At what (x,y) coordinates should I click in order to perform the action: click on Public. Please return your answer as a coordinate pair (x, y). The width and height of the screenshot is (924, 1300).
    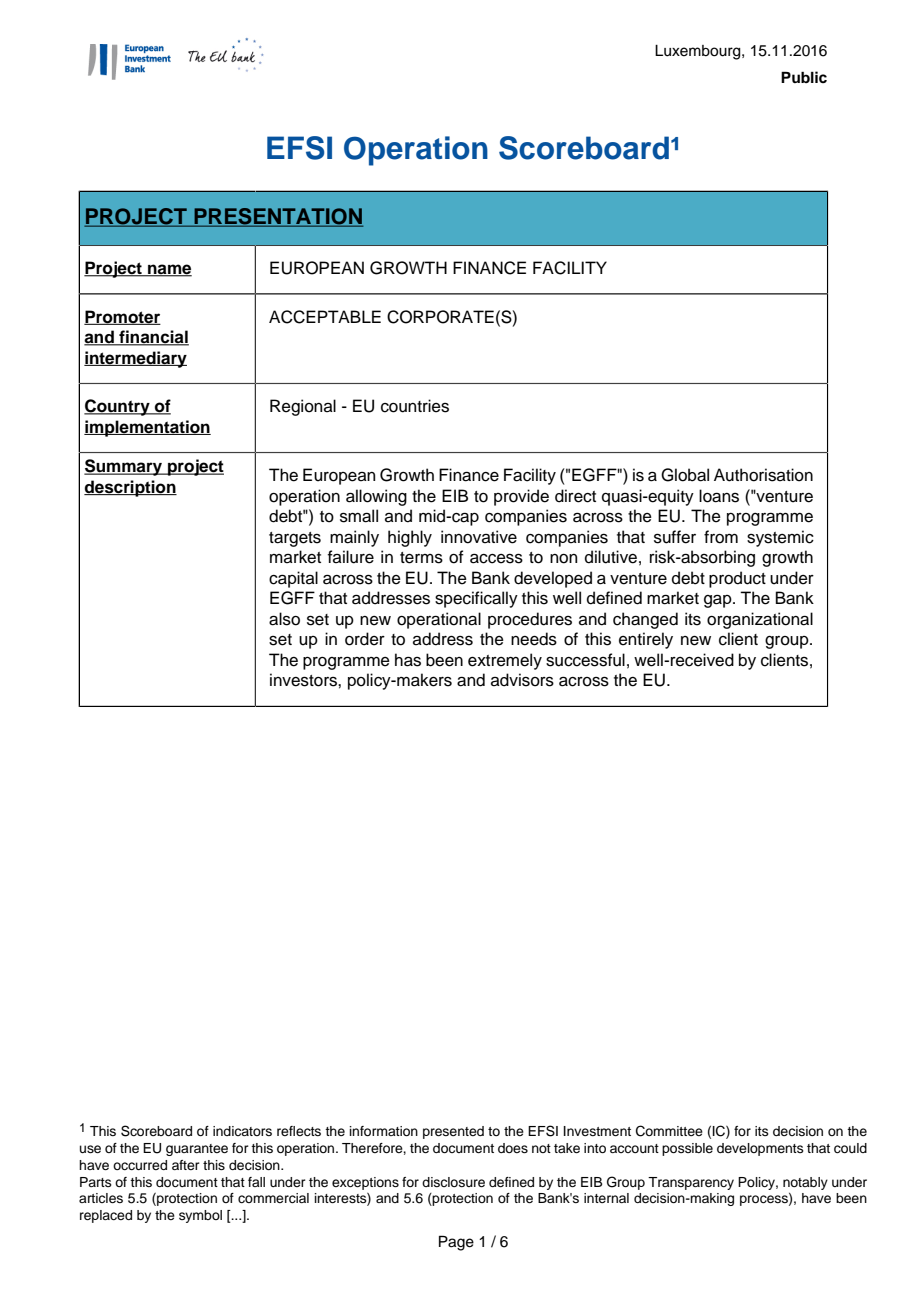
    Looking at the image, I should click on (804, 77).
